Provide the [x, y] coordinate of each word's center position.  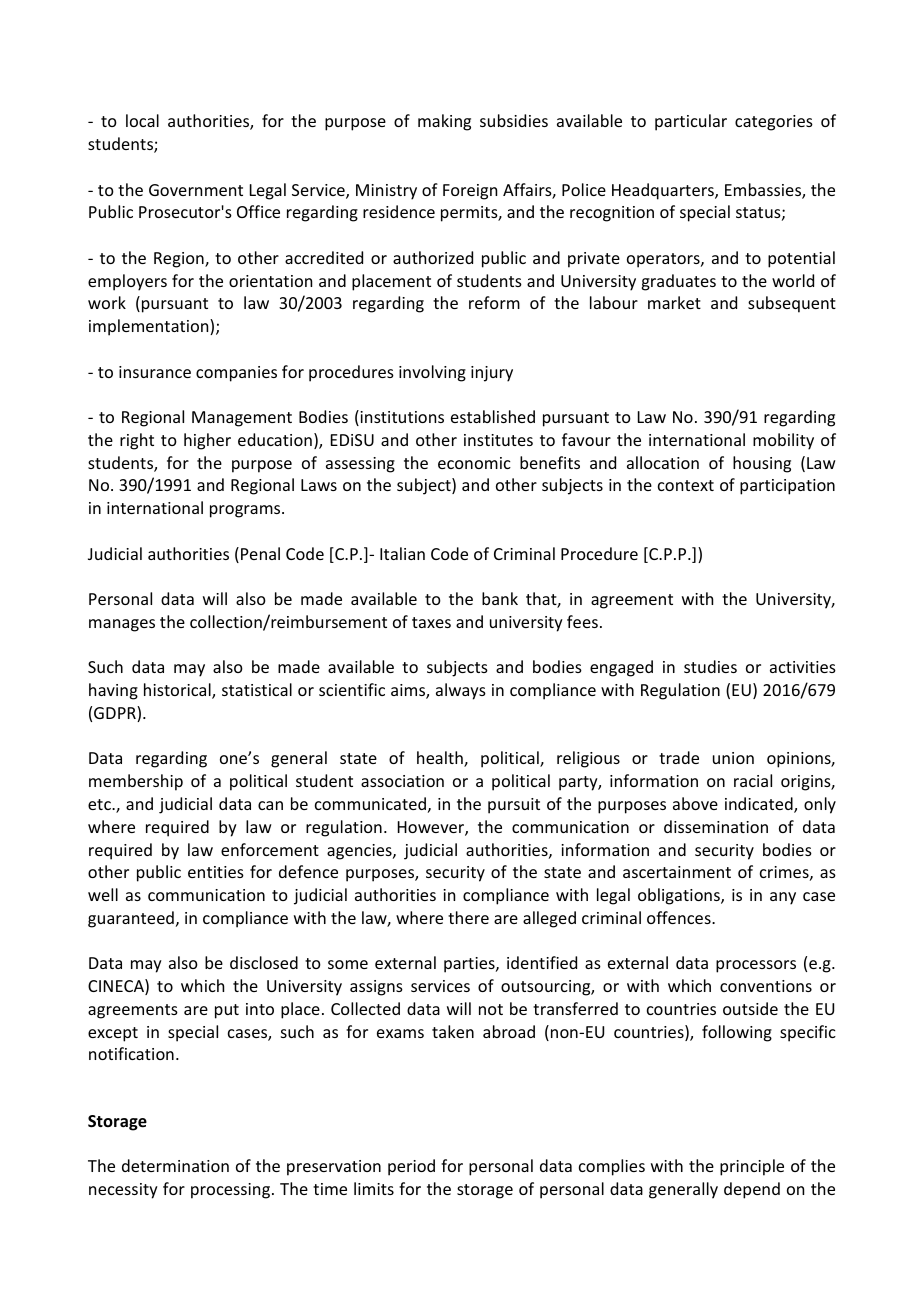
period [411, 1167]
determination [175, 1165]
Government [196, 190]
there [468, 917]
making [444, 122]
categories [774, 123]
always [461, 691]
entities [216, 872]
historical [178, 691]
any [783, 898]
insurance [155, 372]
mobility [783, 441]
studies [710, 666]
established [493, 416]
